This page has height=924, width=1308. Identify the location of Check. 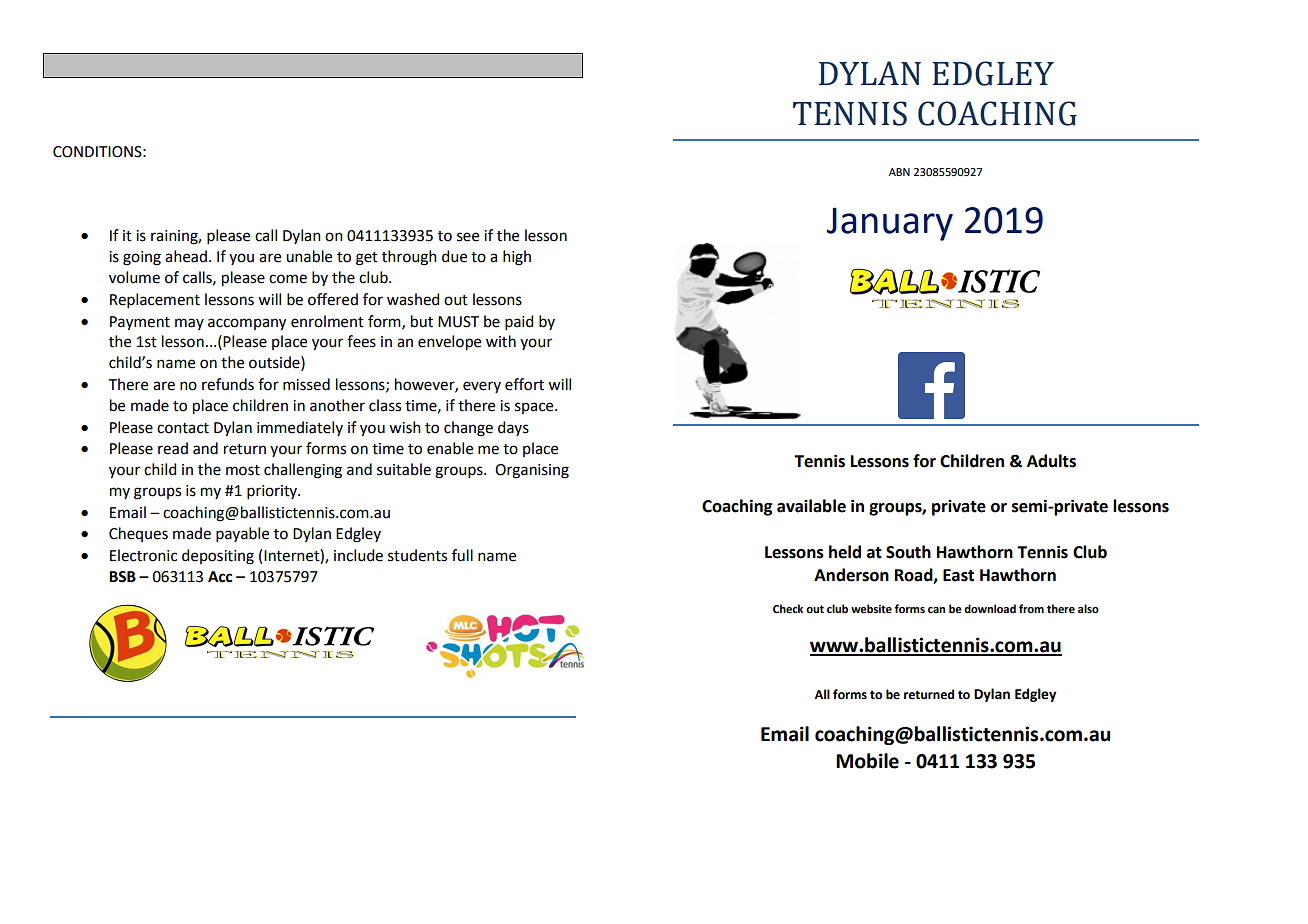
(788, 609).
